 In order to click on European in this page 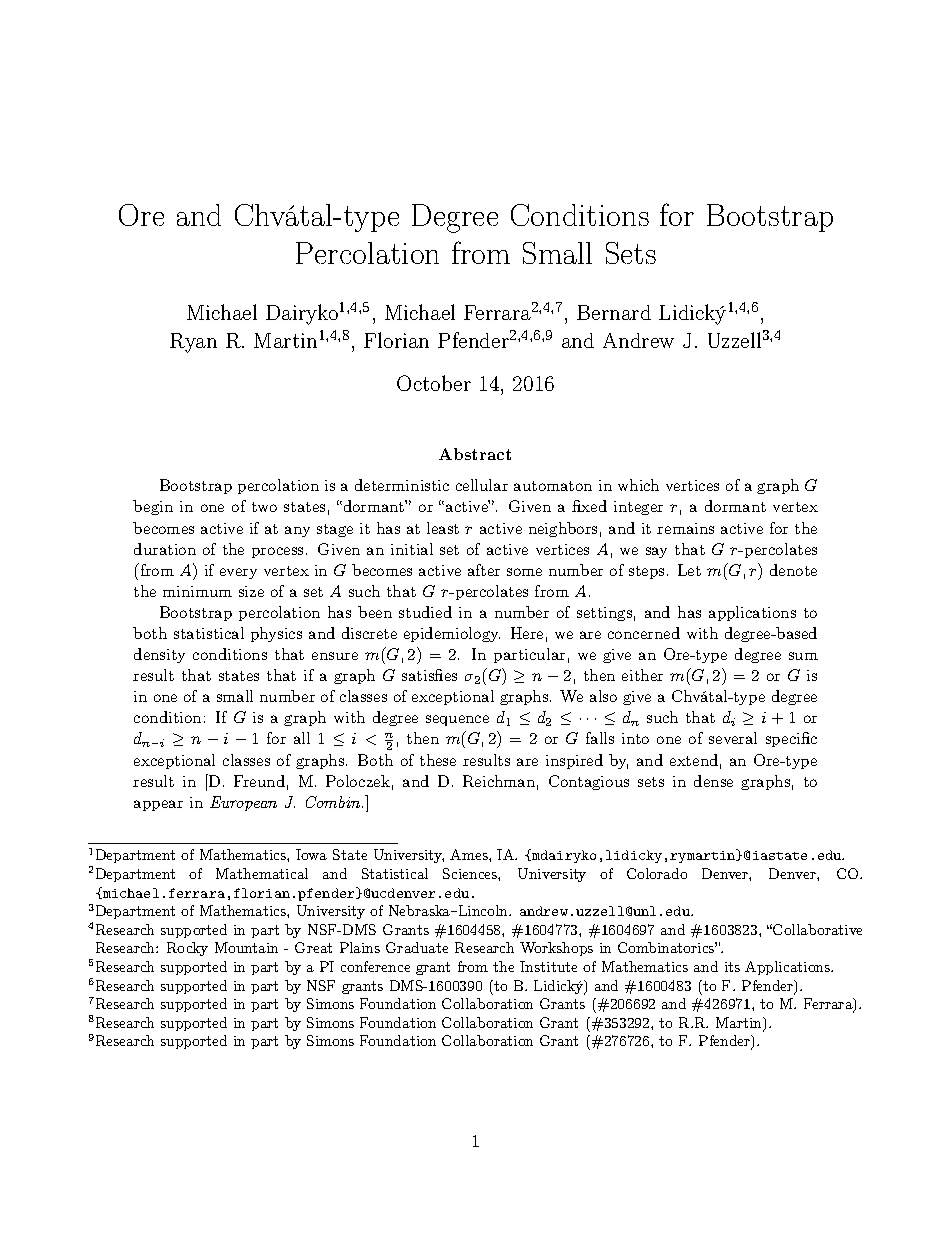, I will do `click(243, 803)`.
